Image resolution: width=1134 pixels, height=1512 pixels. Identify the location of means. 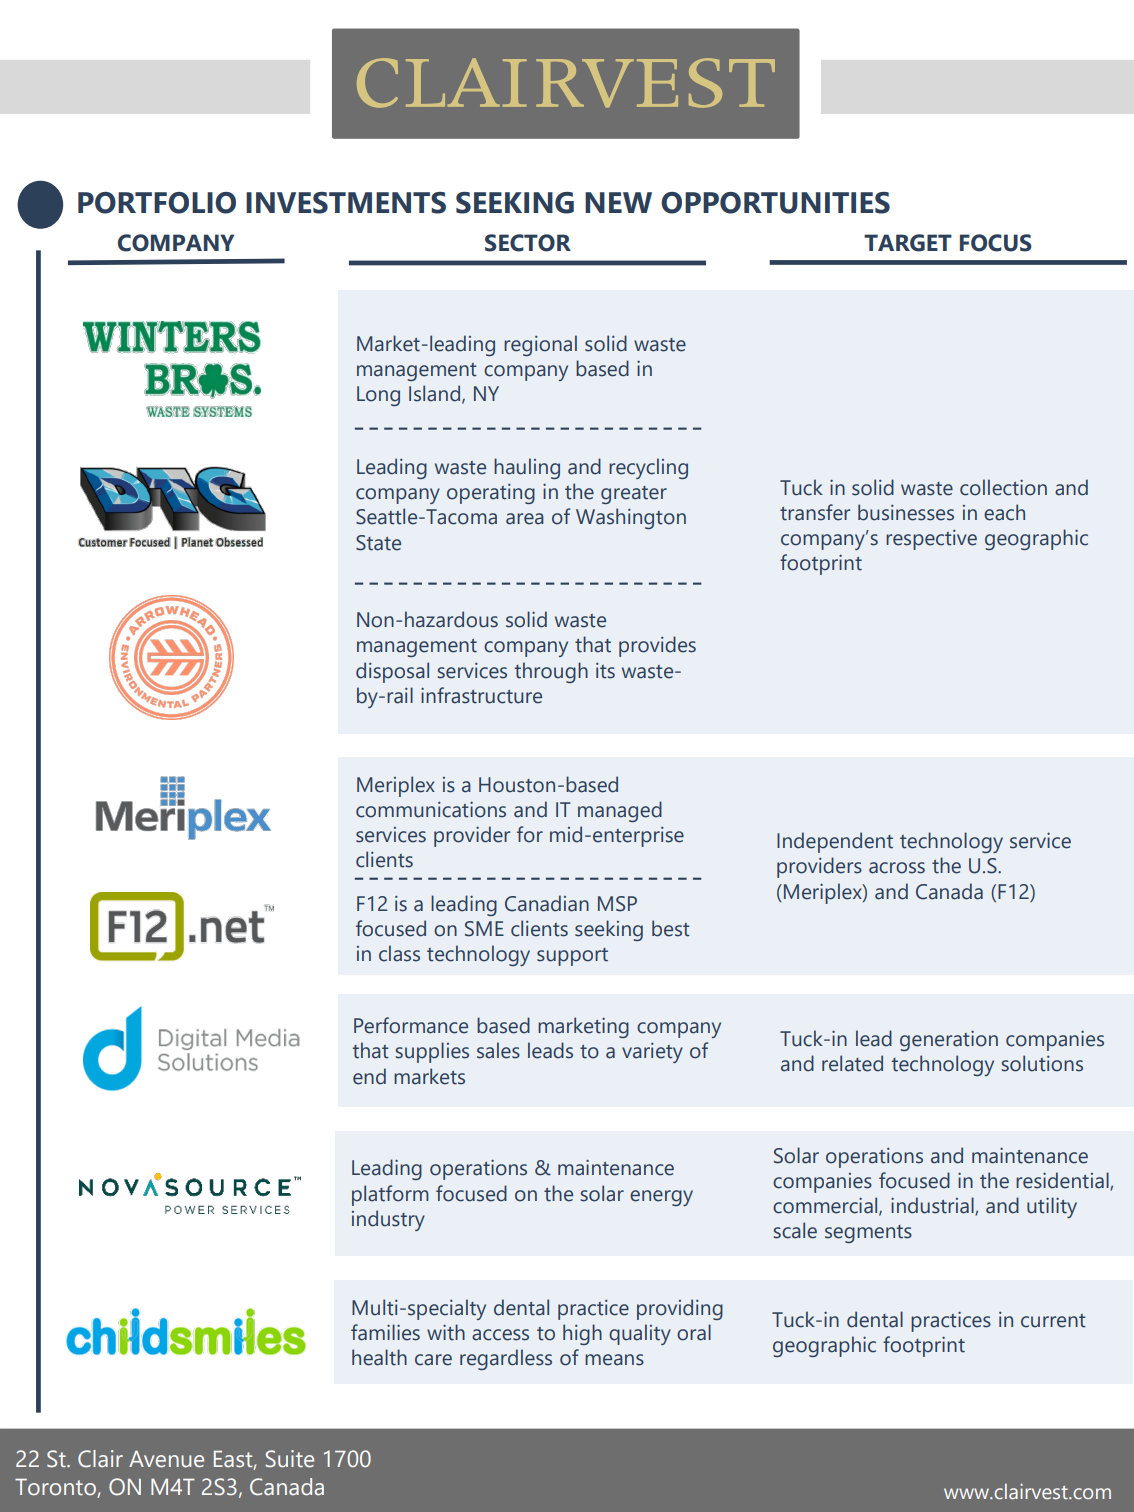
(614, 1360).
